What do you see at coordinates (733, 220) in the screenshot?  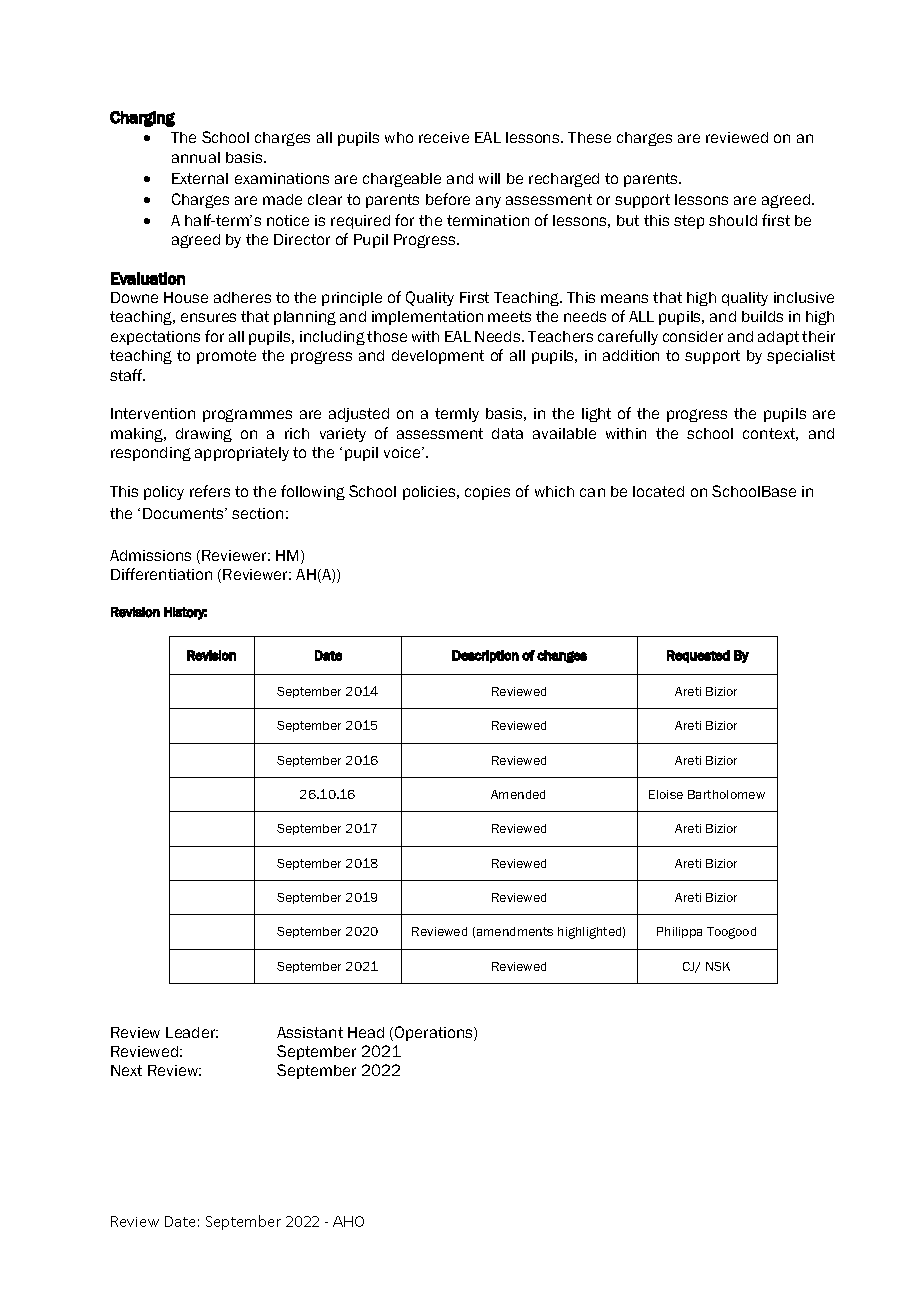 I see `should` at bounding box center [733, 220].
